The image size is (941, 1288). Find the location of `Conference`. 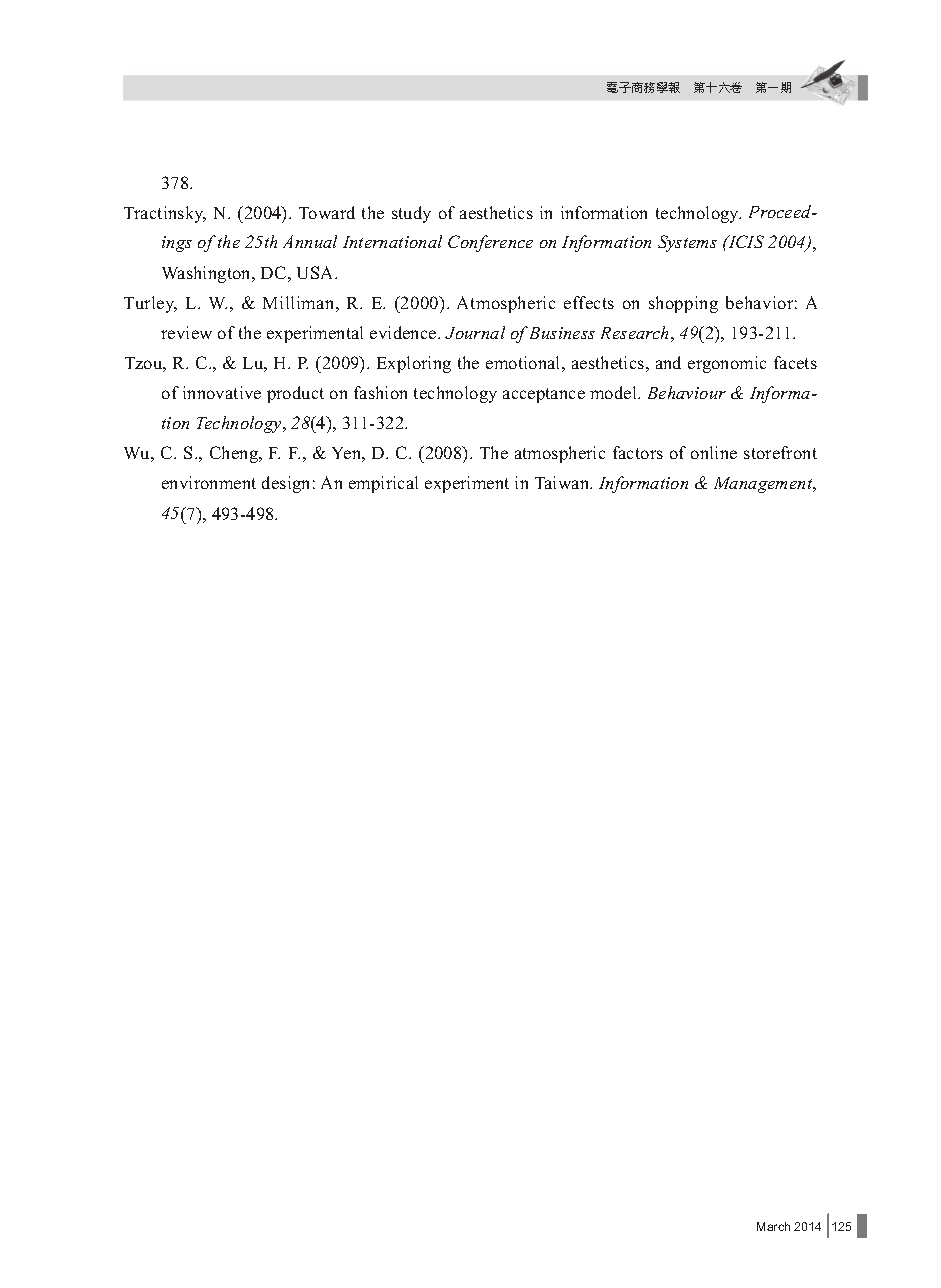

Conference is located at coordinates (490, 243).
